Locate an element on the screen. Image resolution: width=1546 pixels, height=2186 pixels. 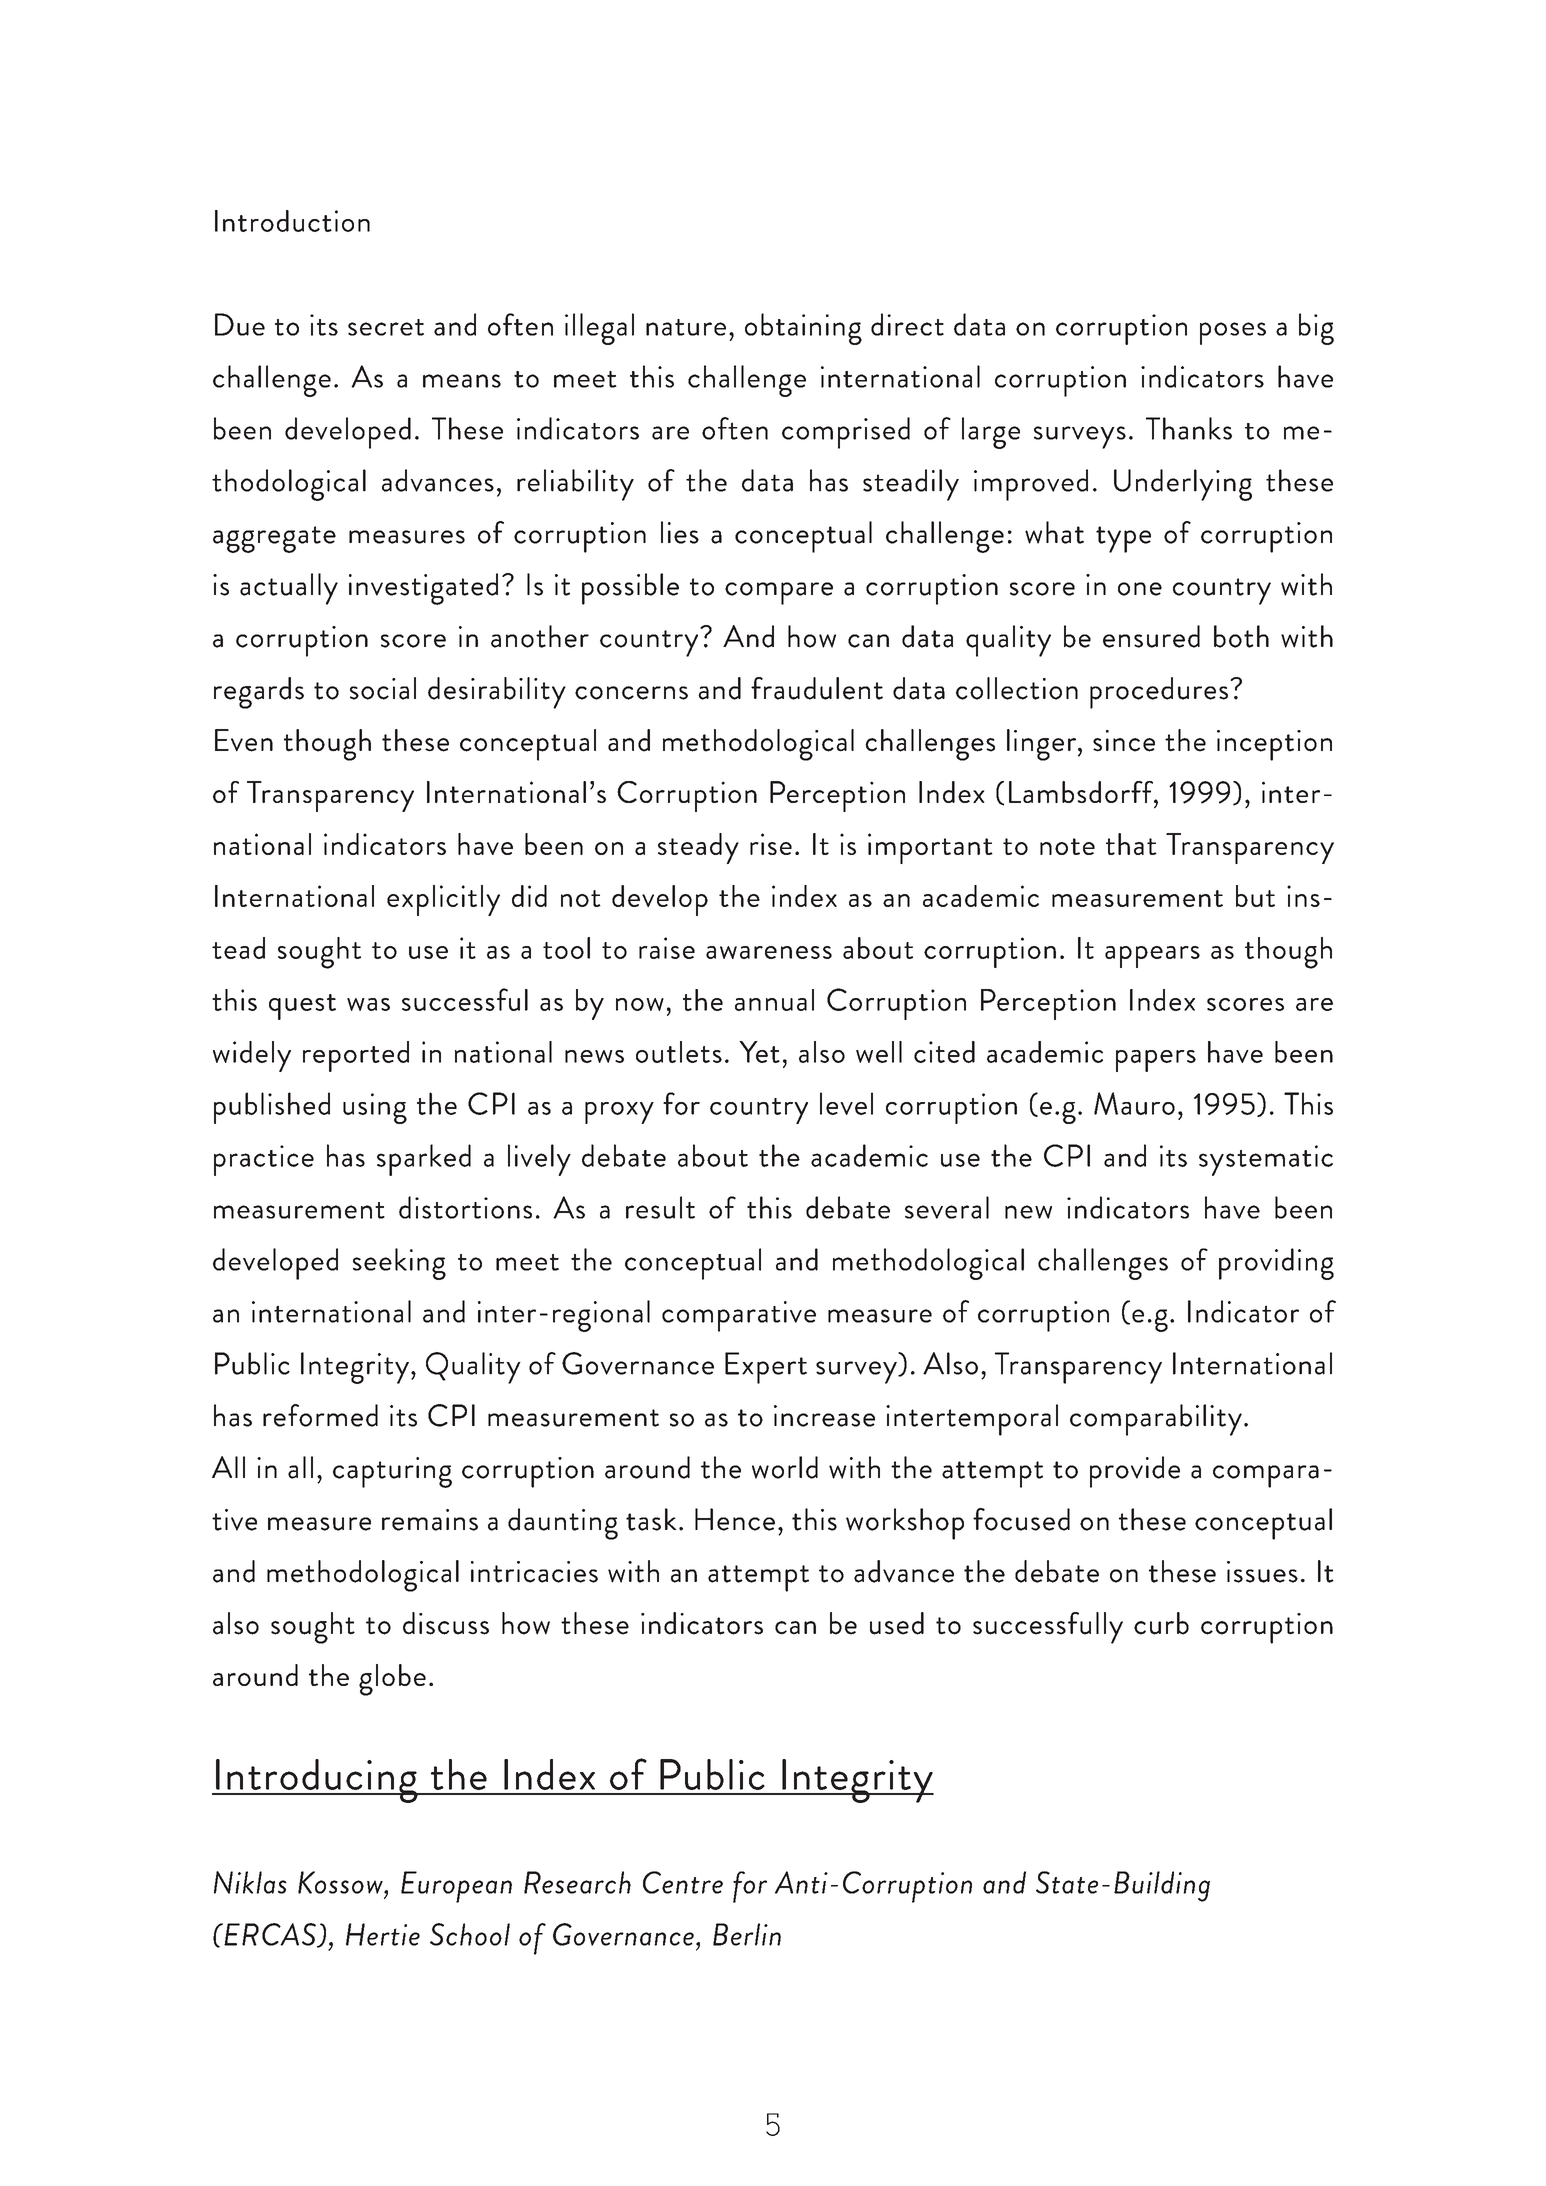
reformed is located at coordinates (320, 1415).
